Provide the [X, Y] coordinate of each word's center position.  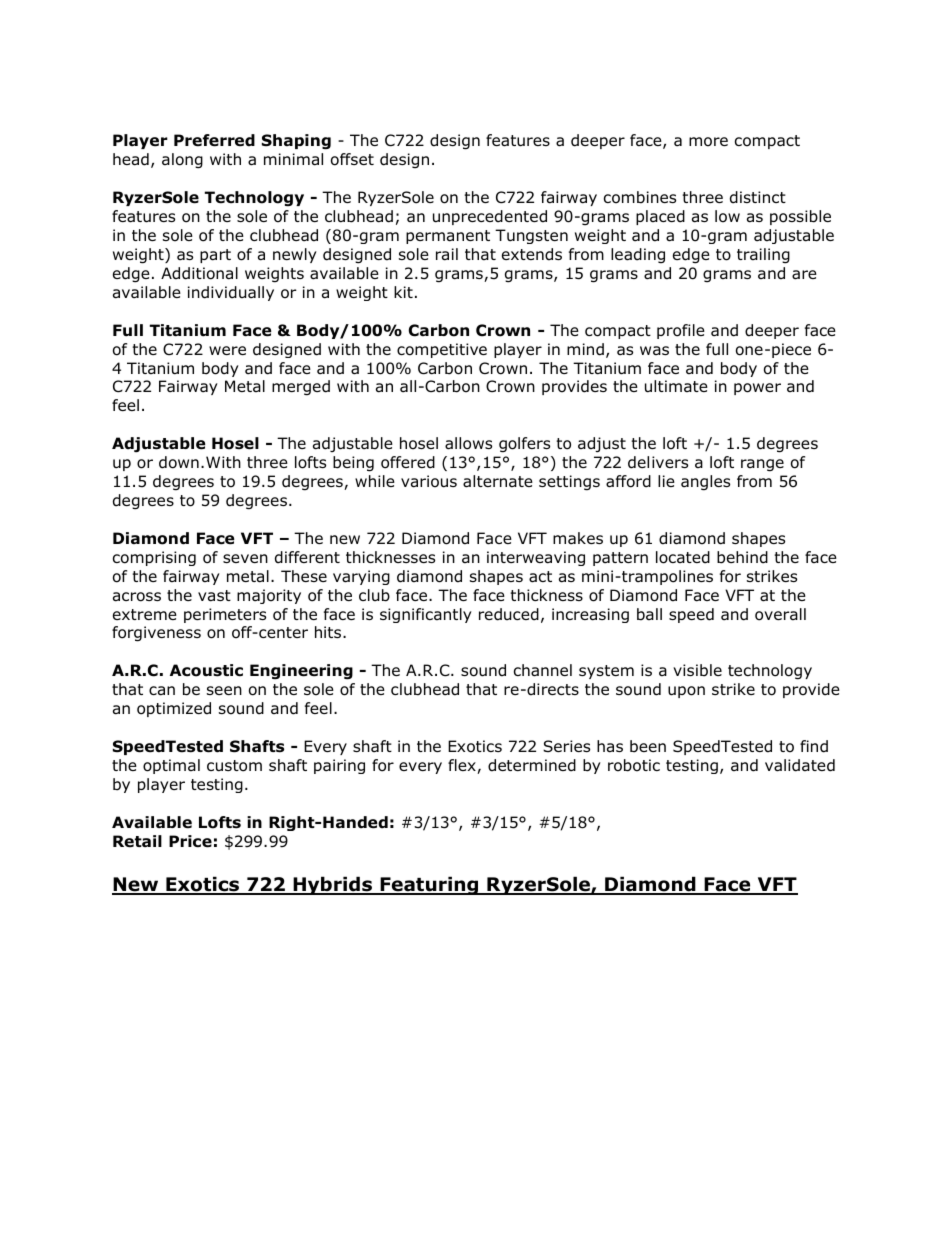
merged [301, 388]
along [182, 161]
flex [463, 766]
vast [214, 596]
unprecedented [490, 217]
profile [681, 331]
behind [742, 557]
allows [468, 443]
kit [403, 292]
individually [231, 293]
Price [190, 841]
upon [686, 692]
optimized [174, 709]
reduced [509, 614]
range [762, 465]
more [708, 142]
